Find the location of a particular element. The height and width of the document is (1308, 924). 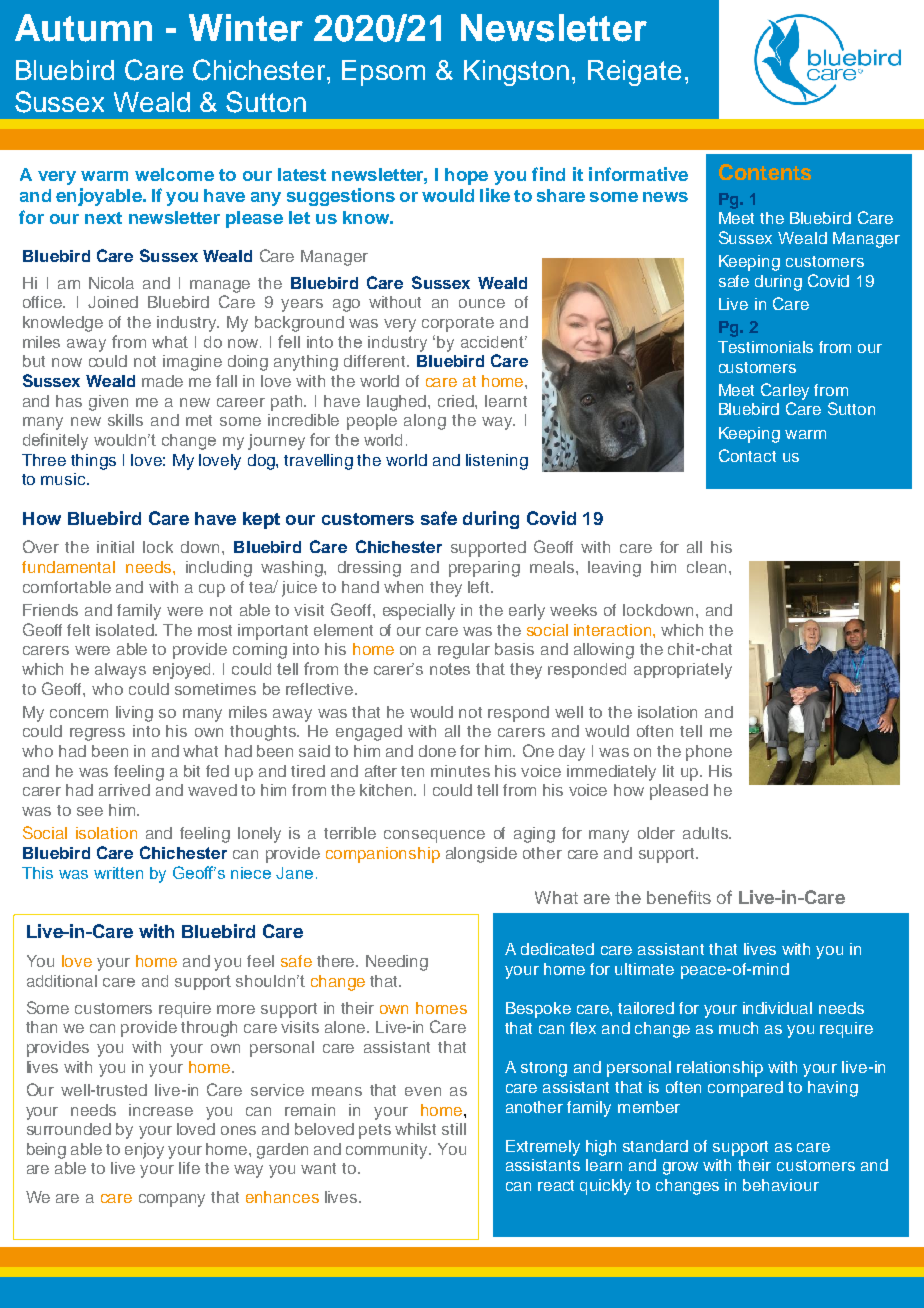

behaviour is located at coordinates (781, 1185).
